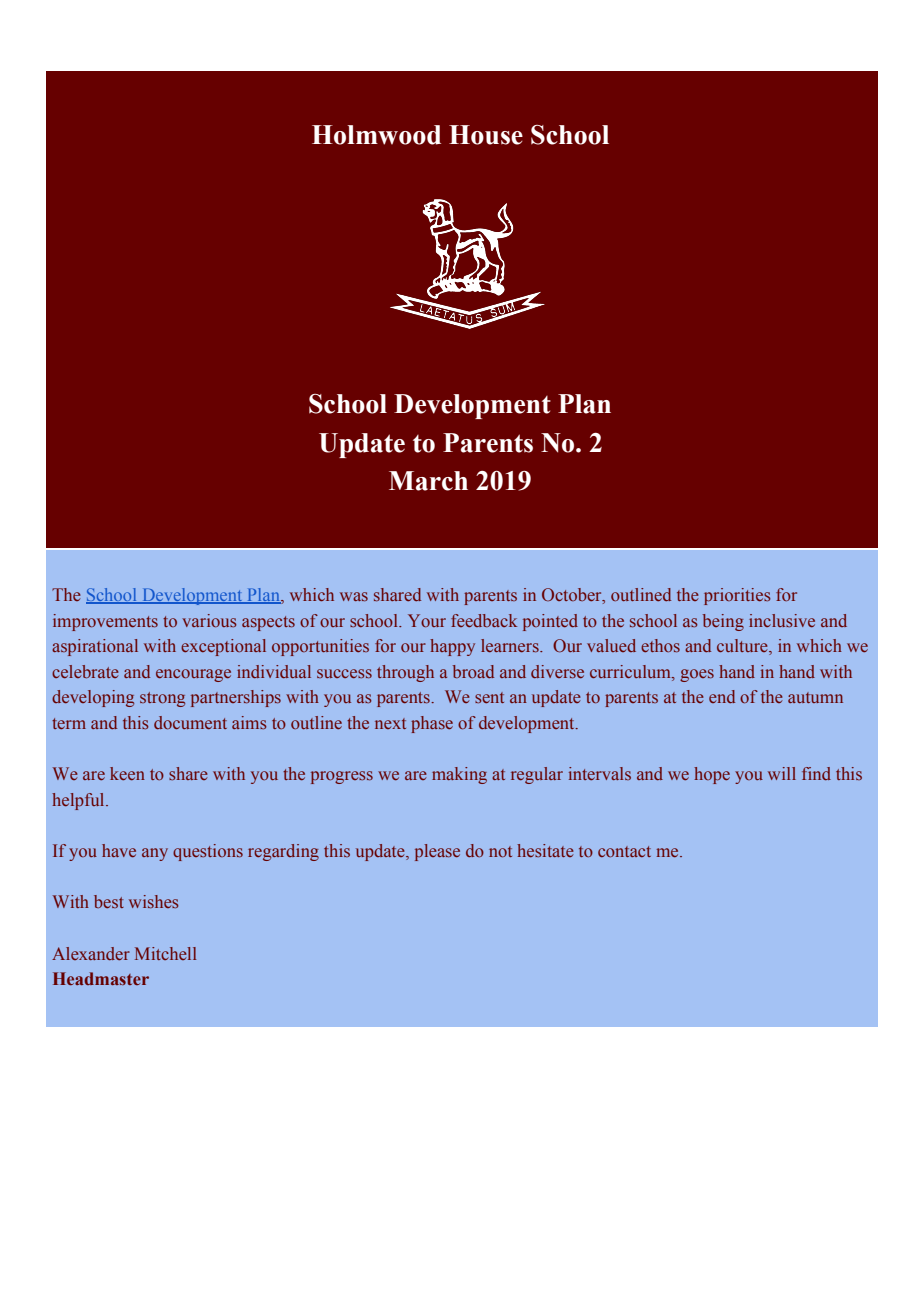 This image has width=924, height=1308. What do you see at coordinates (473, 671) in the image?
I see `broad` at bounding box center [473, 671].
